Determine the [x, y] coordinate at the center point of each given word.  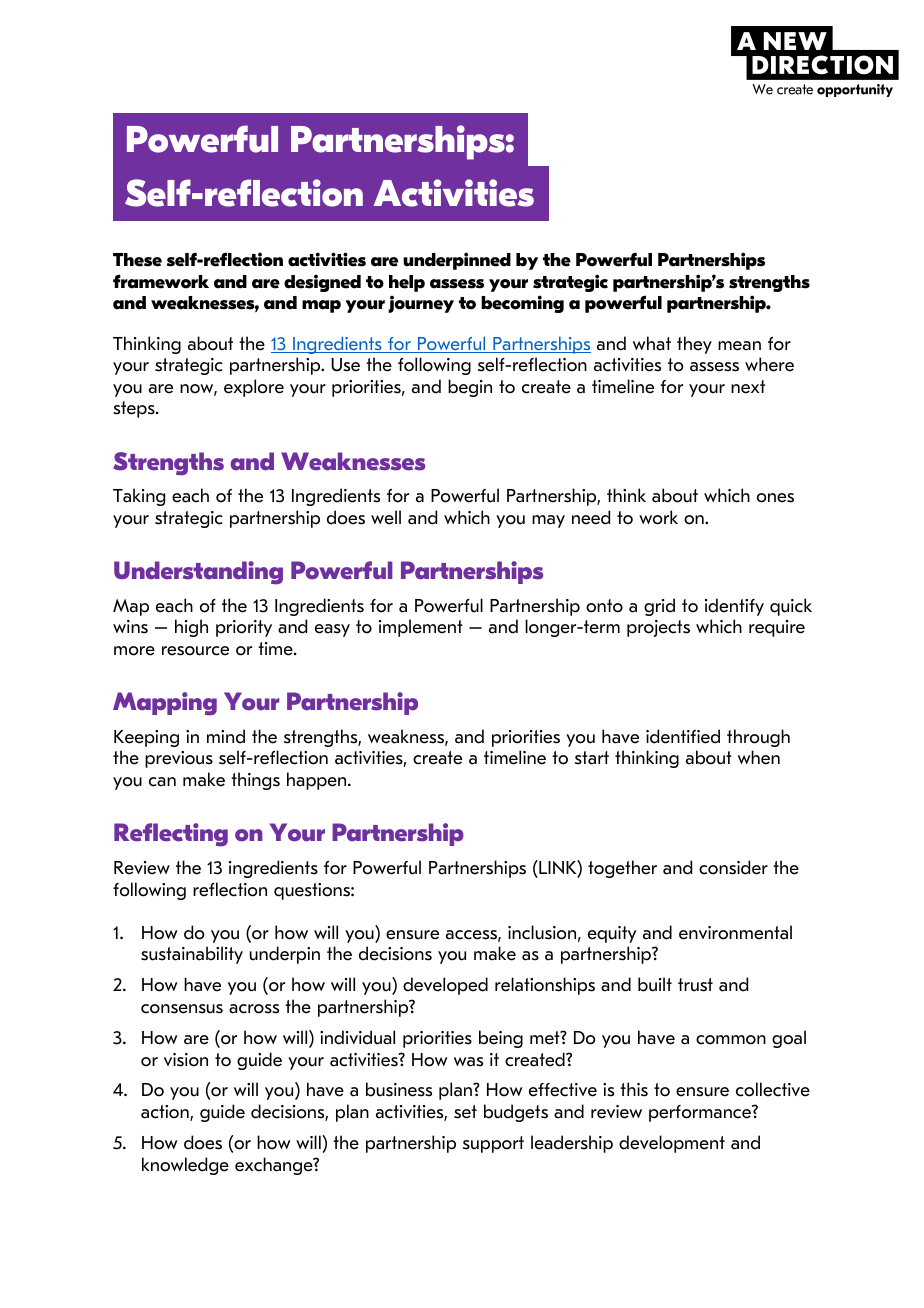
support [493, 1144]
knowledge [185, 1166]
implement [421, 628]
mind [226, 736]
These [137, 260]
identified [683, 736]
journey [421, 304]
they [694, 345]
